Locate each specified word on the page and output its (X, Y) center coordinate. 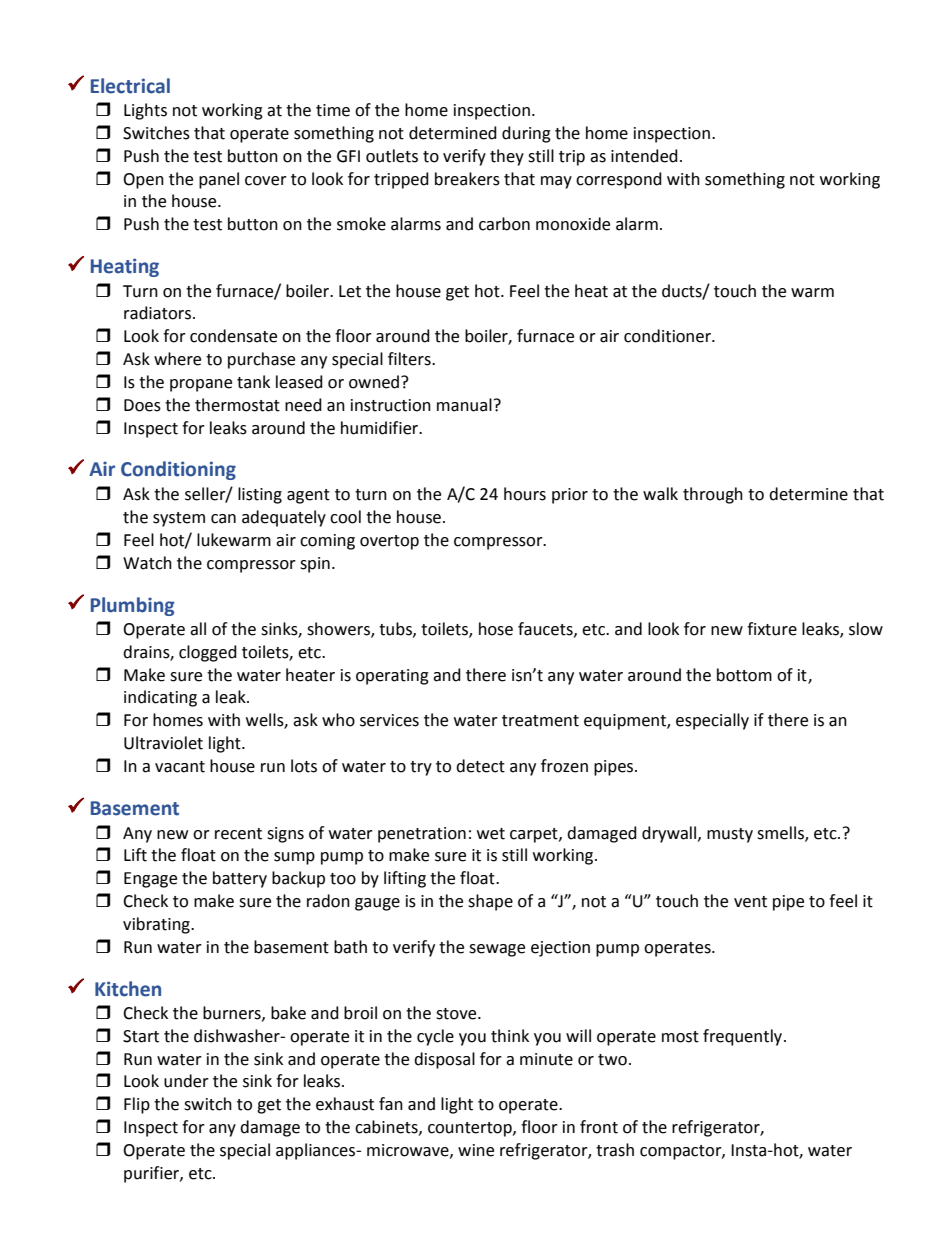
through (713, 495)
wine (476, 1150)
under (186, 1081)
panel (219, 180)
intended (644, 156)
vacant (180, 767)
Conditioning (178, 470)
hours (525, 494)
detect (480, 766)
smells (781, 833)
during (526, 134)
